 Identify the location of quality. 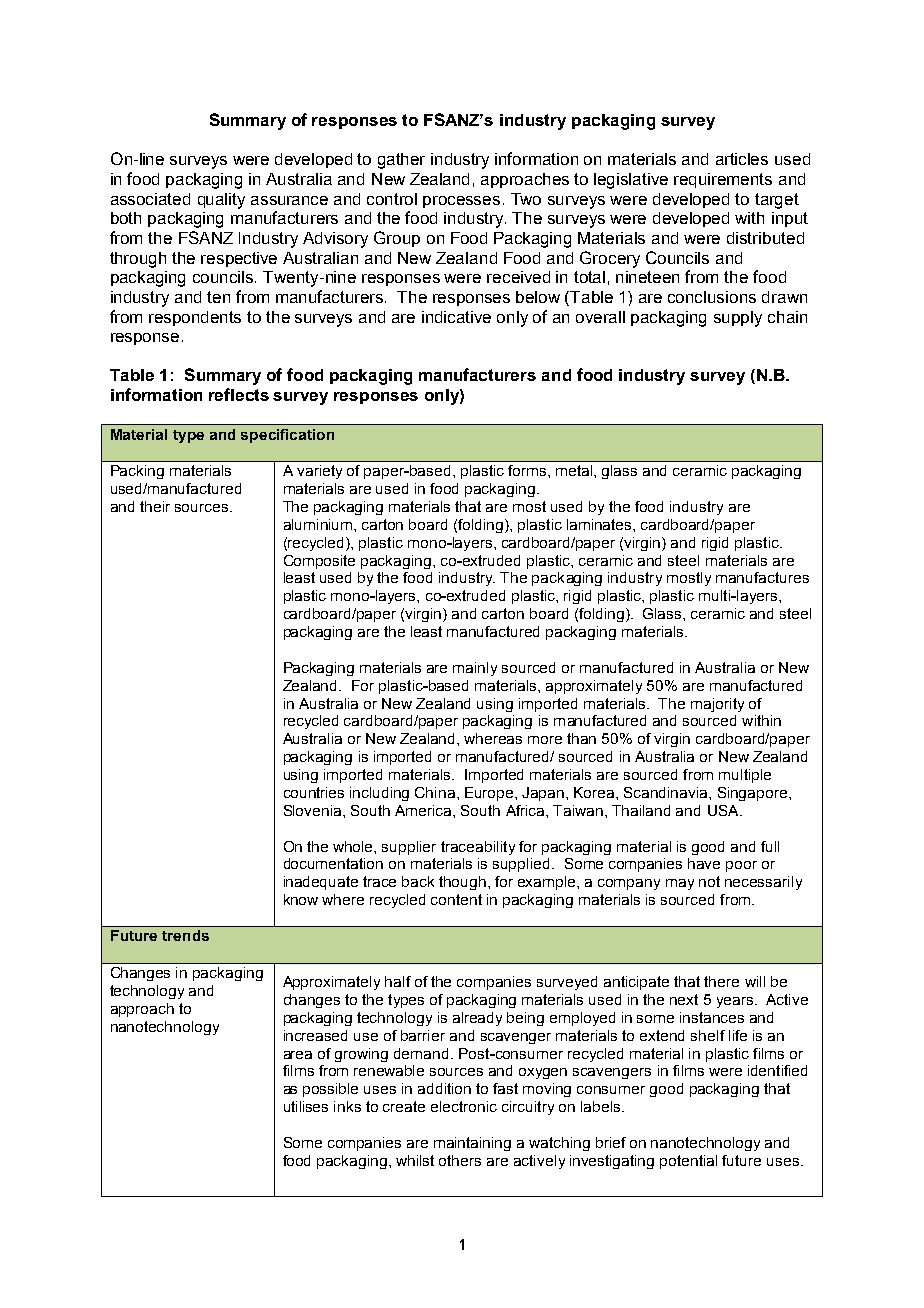
(221, 201).
